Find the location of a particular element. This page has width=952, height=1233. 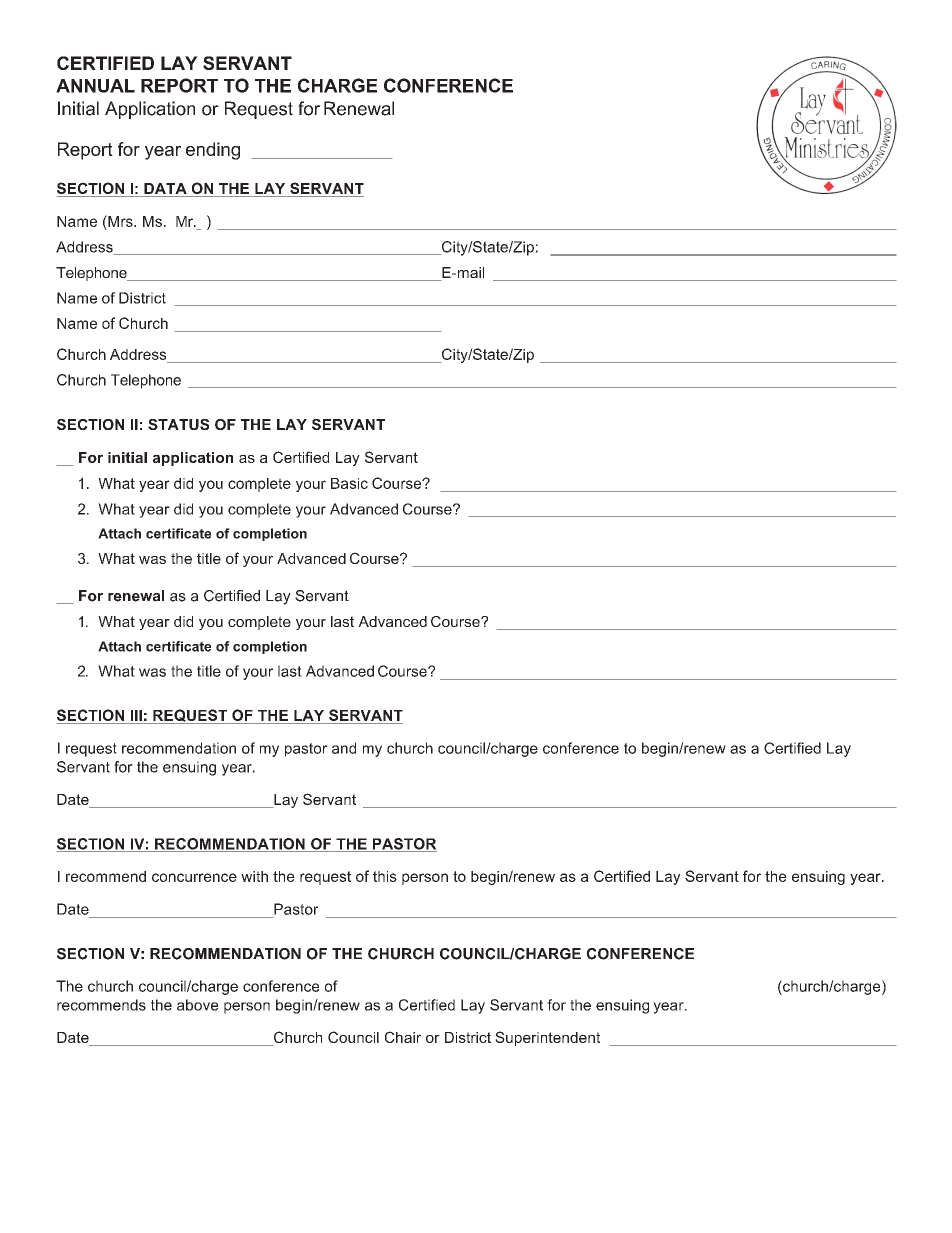

and is located at coordinates (344, 748).
